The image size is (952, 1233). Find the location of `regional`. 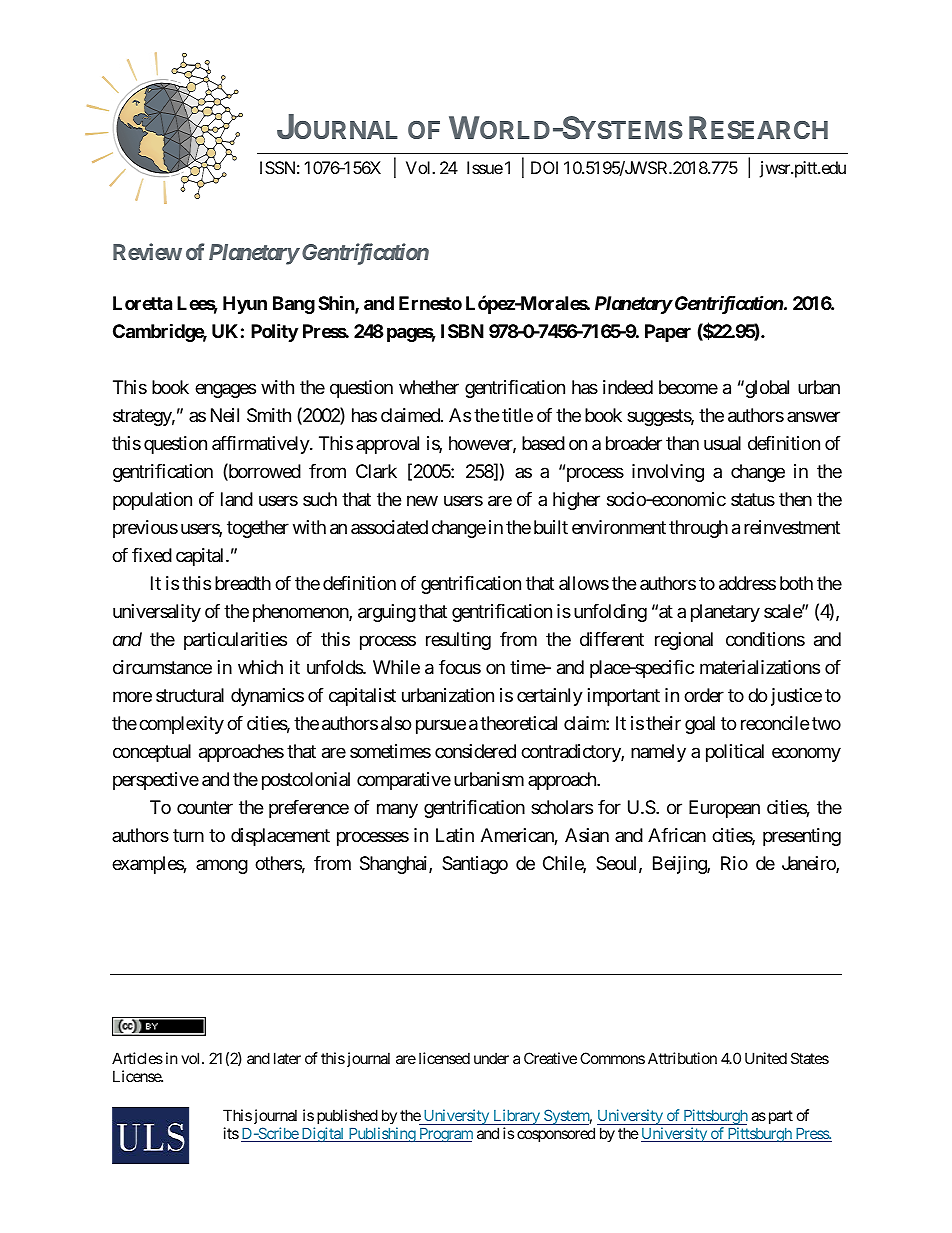

regional is located at coordinates (684, 641).
